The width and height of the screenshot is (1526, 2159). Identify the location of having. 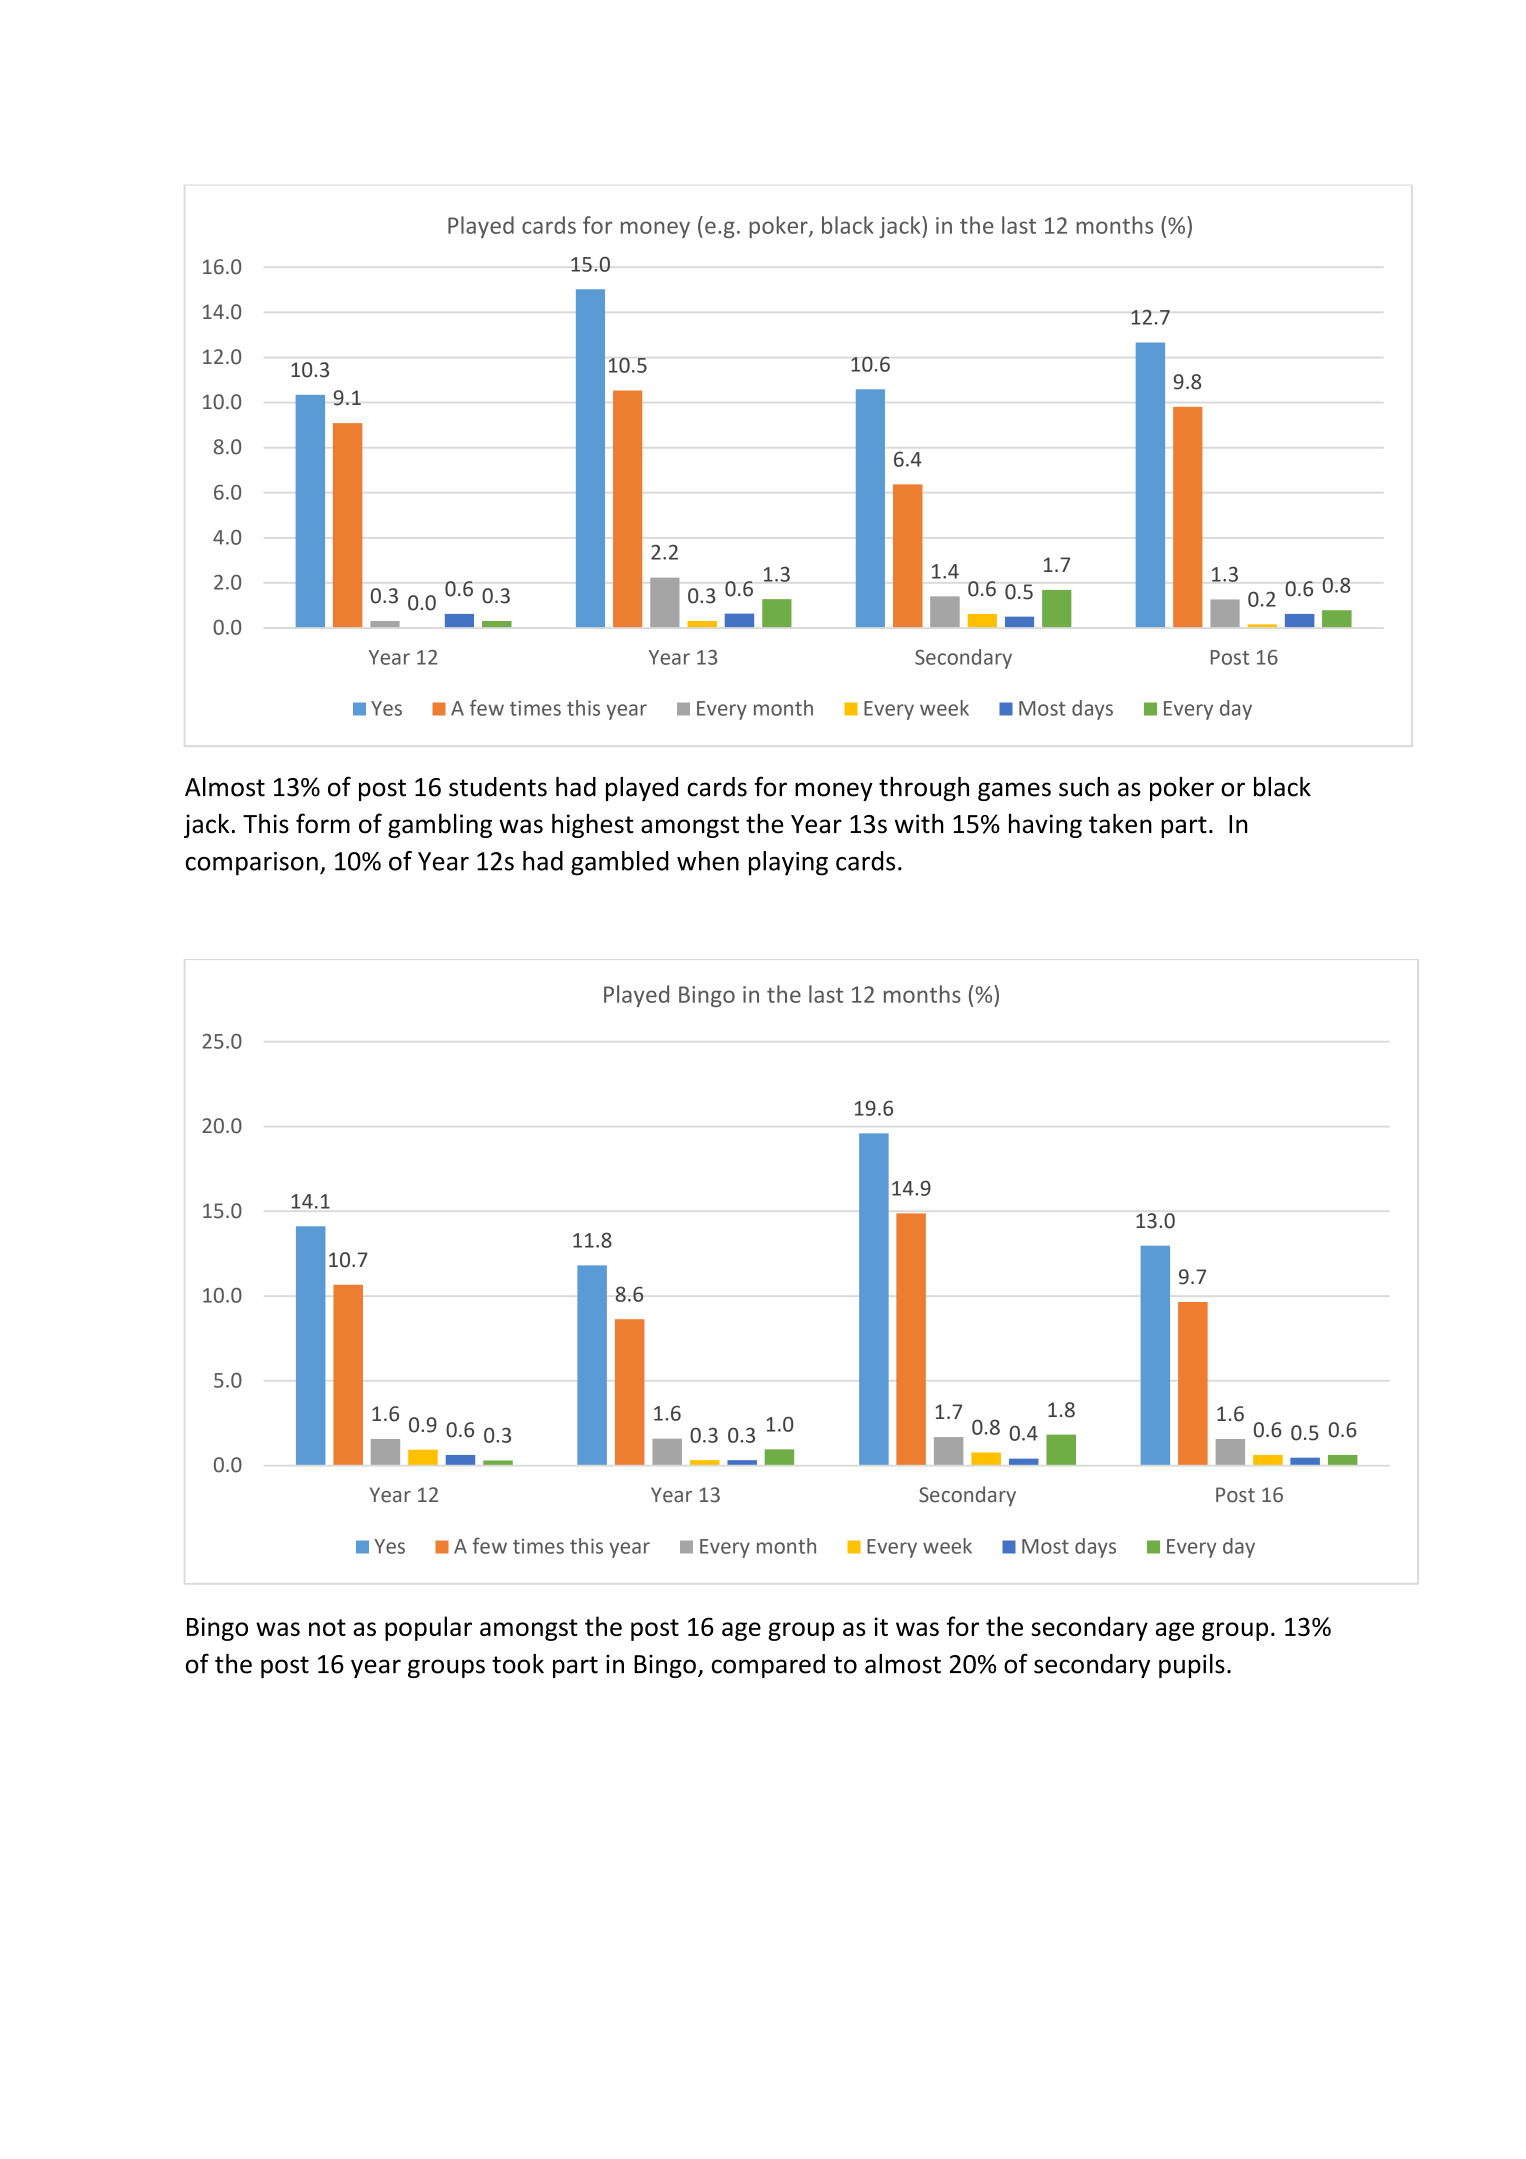
(1045, 825).
